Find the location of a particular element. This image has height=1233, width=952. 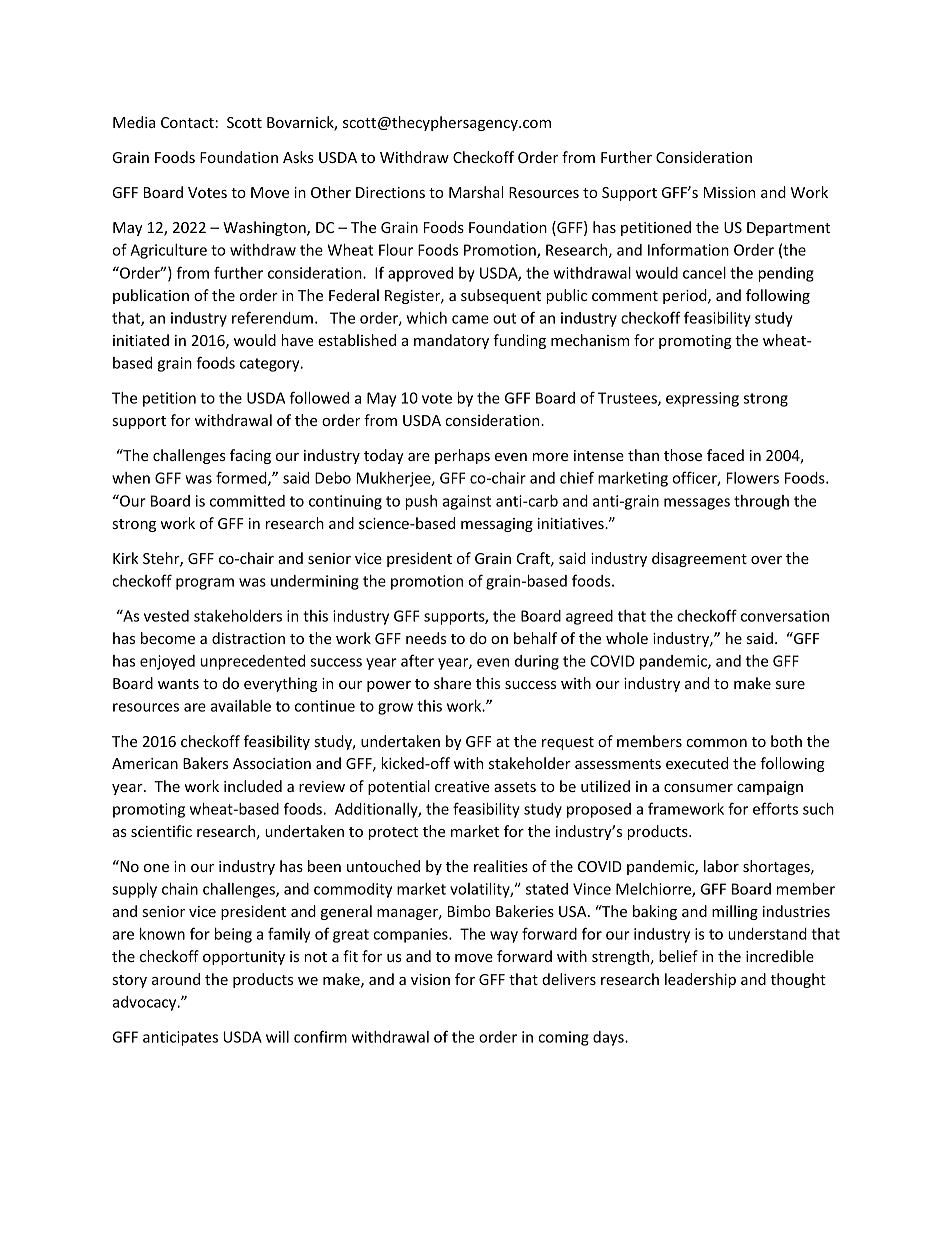

scientific is located at coordinates (161, 831).
